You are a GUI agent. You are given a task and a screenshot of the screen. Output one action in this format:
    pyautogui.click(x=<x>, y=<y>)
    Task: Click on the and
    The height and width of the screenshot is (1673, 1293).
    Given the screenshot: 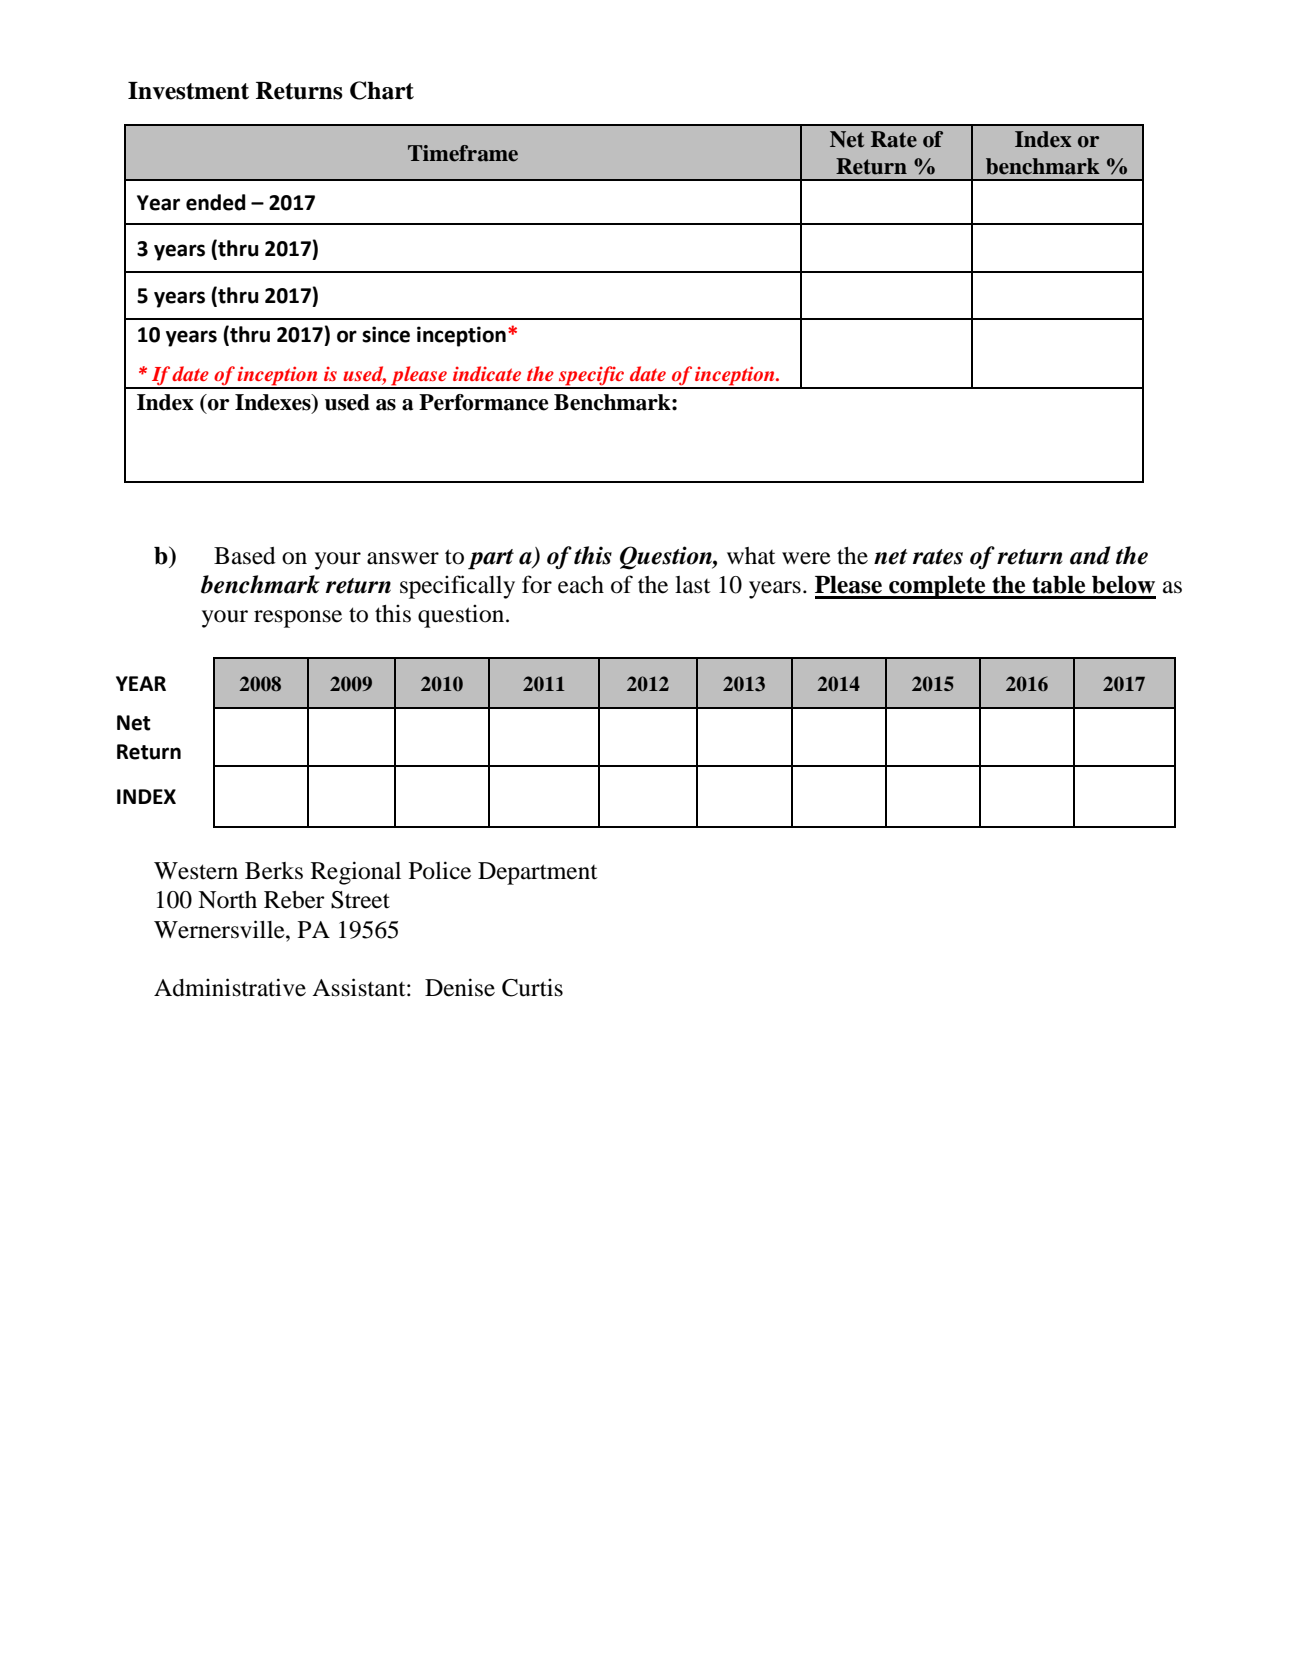 What is the action you would take?
    pyautogui.click(x=1090, y=555)
